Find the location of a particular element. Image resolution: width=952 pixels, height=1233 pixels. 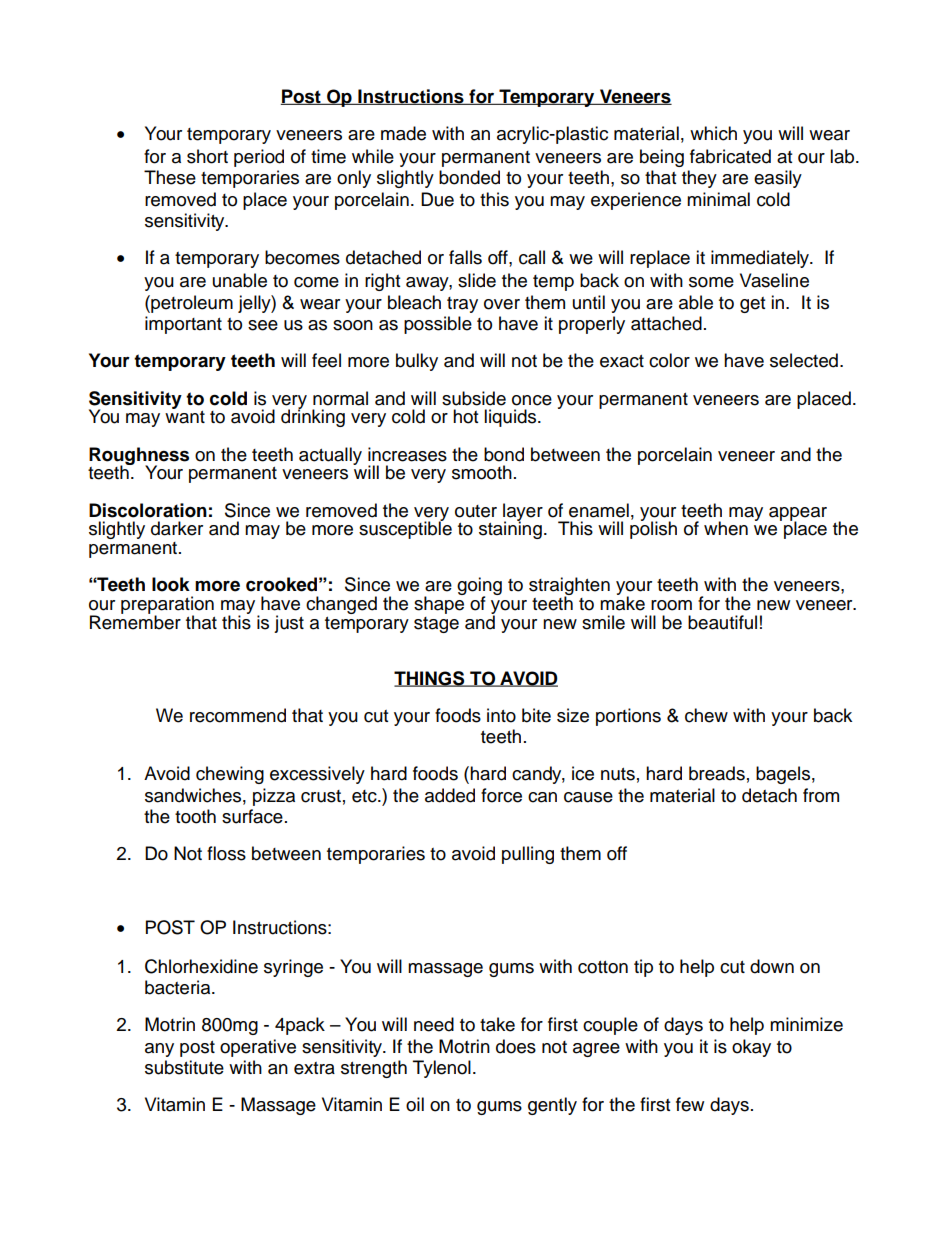

okay is located at coordinates (751, 1048).
